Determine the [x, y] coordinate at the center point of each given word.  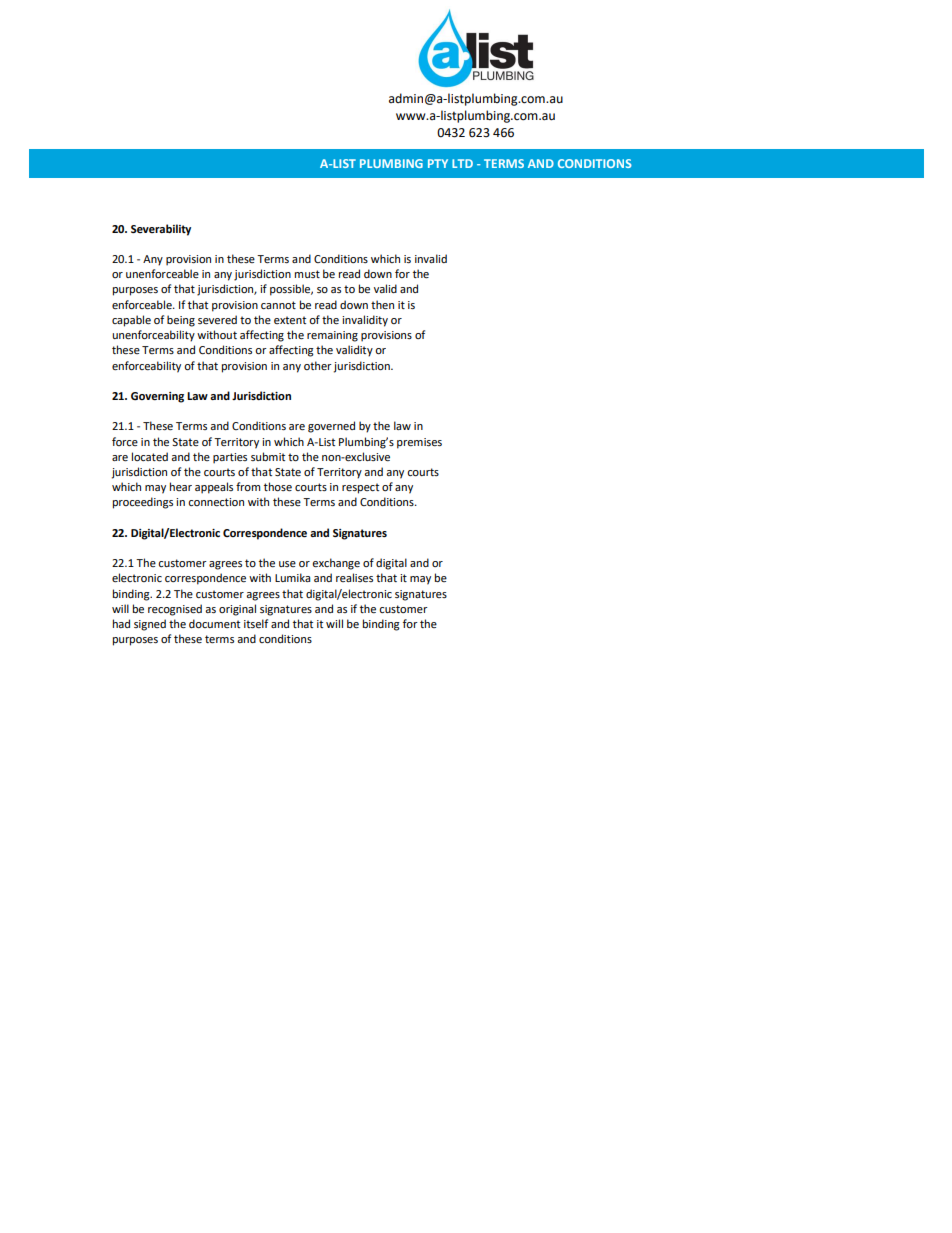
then [382, 304]
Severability [161, 230]
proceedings [143, 503]
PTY [438, 163]
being [181, 321]
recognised [175, 610]
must [307, 274]
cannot [278, 305]
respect [360, 488]
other [318, 365]
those [278, 486]
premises [419, 443]
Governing [157, 397]
